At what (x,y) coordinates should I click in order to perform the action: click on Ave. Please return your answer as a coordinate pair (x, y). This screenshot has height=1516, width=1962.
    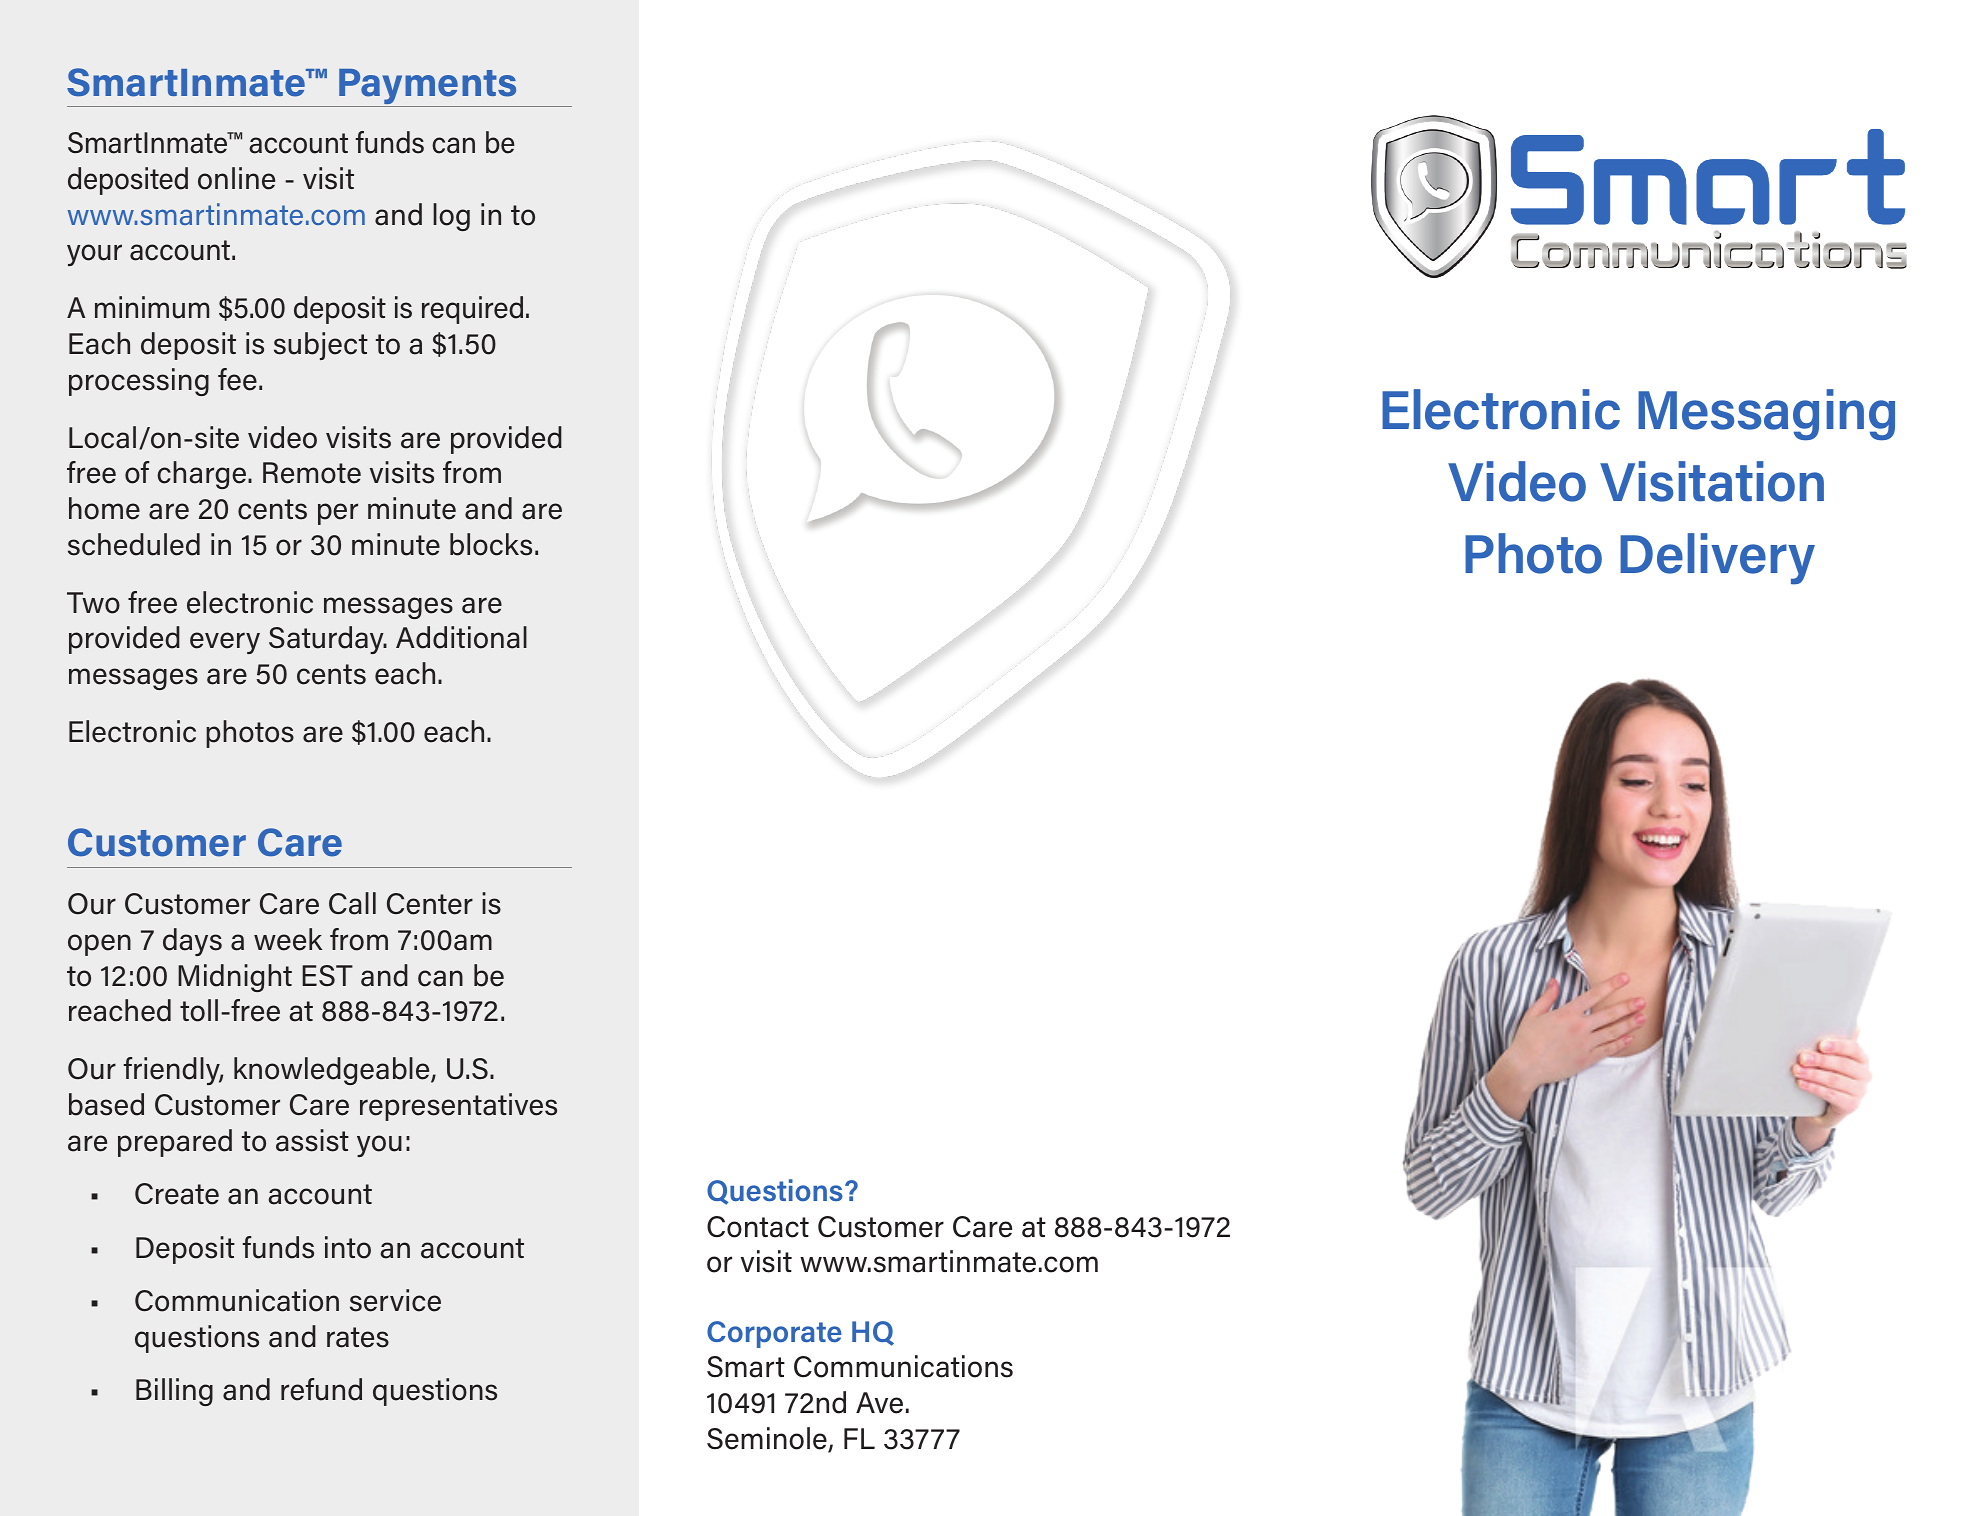
    Looking at the image, I should click on (879, 1403).
